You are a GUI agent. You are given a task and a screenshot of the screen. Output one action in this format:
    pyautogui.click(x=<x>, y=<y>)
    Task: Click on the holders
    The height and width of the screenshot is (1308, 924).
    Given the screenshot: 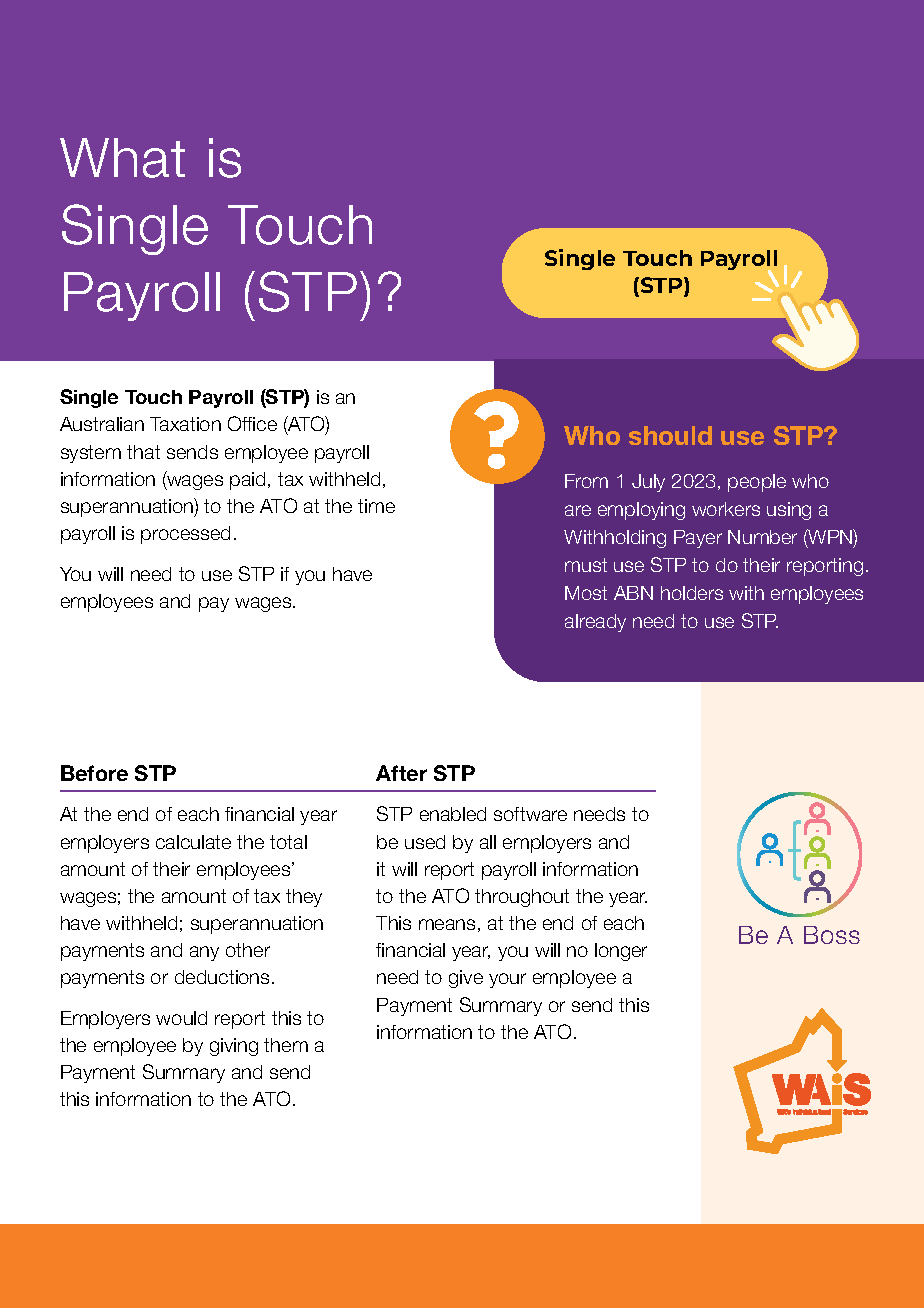 What is the action you would take?
    pyautogui.click(x=692, y=593)
